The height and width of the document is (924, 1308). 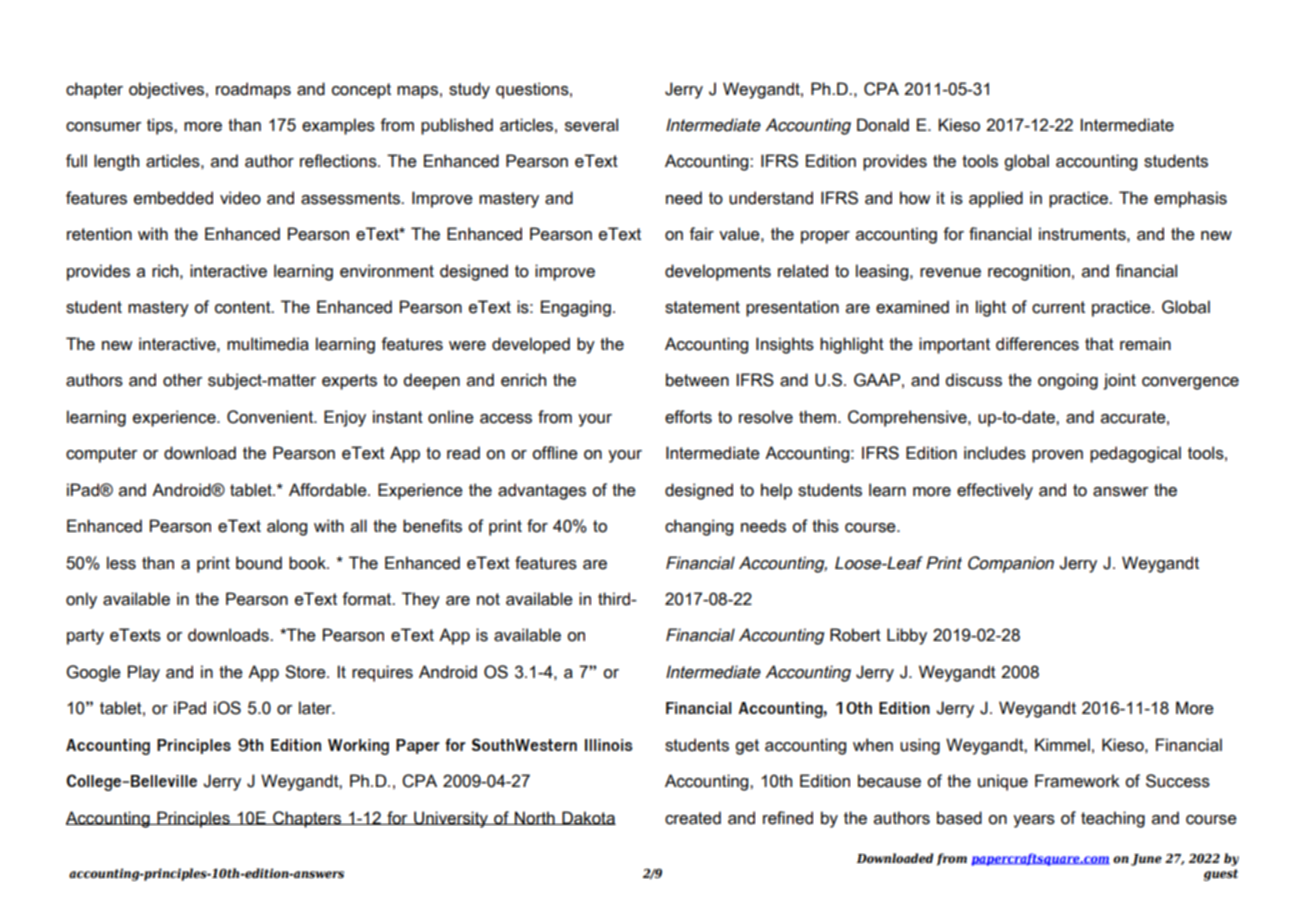 What do you see at coordinates (591, 125) in the document?
I see `several` at bounding box center [591, 125].
